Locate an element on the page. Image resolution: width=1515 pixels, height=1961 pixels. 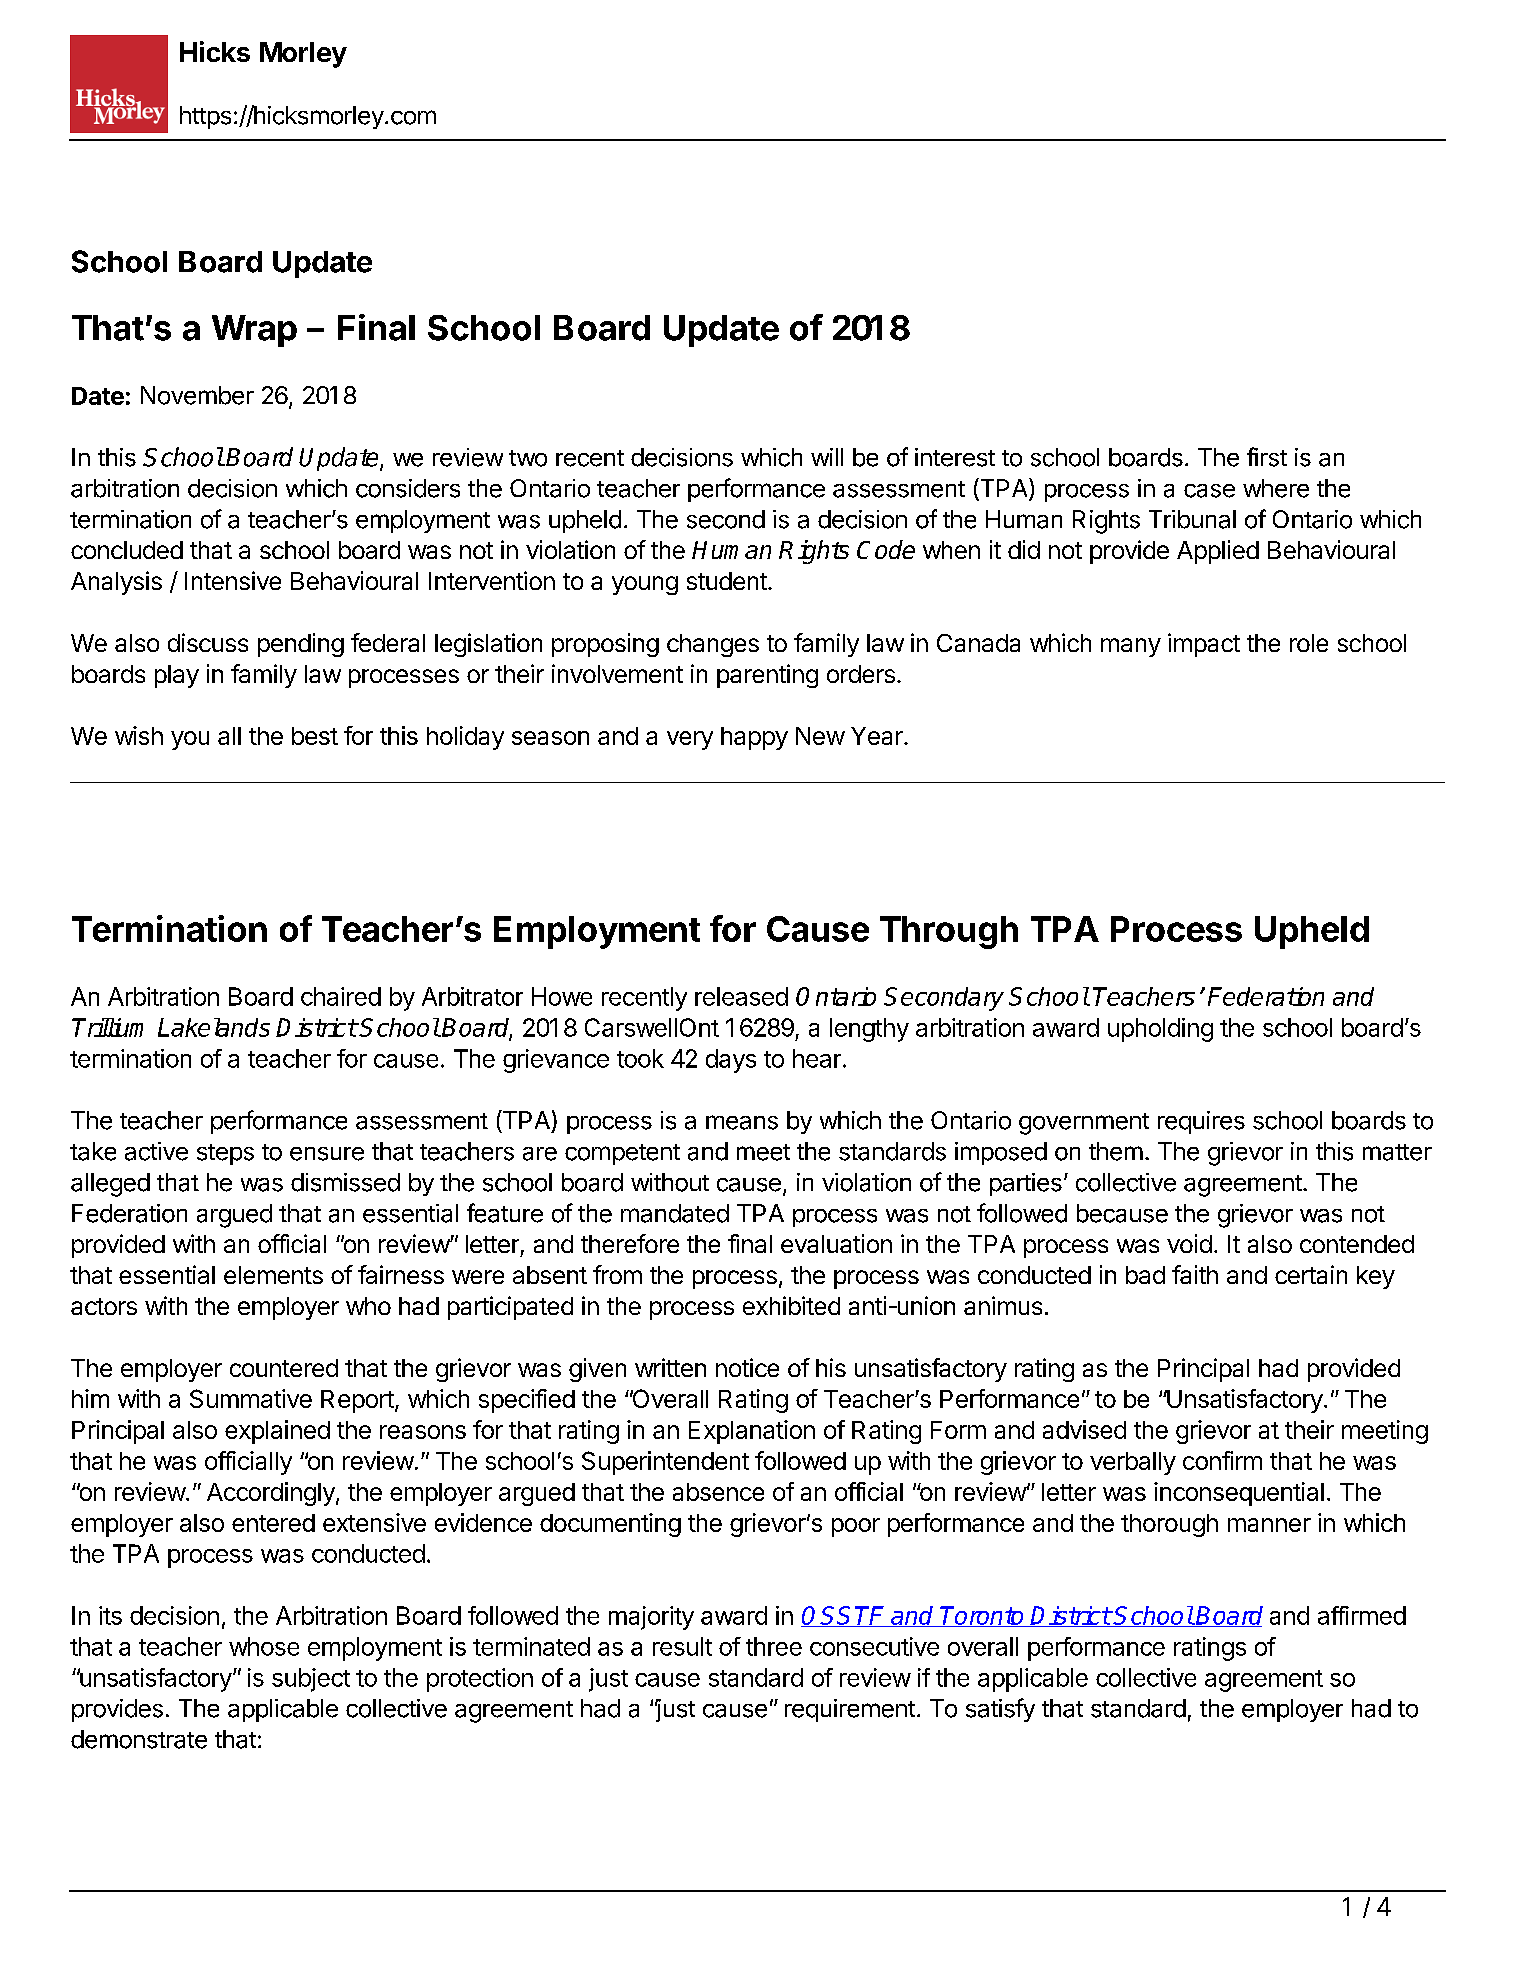
will is located at coordinates (827, 457).
